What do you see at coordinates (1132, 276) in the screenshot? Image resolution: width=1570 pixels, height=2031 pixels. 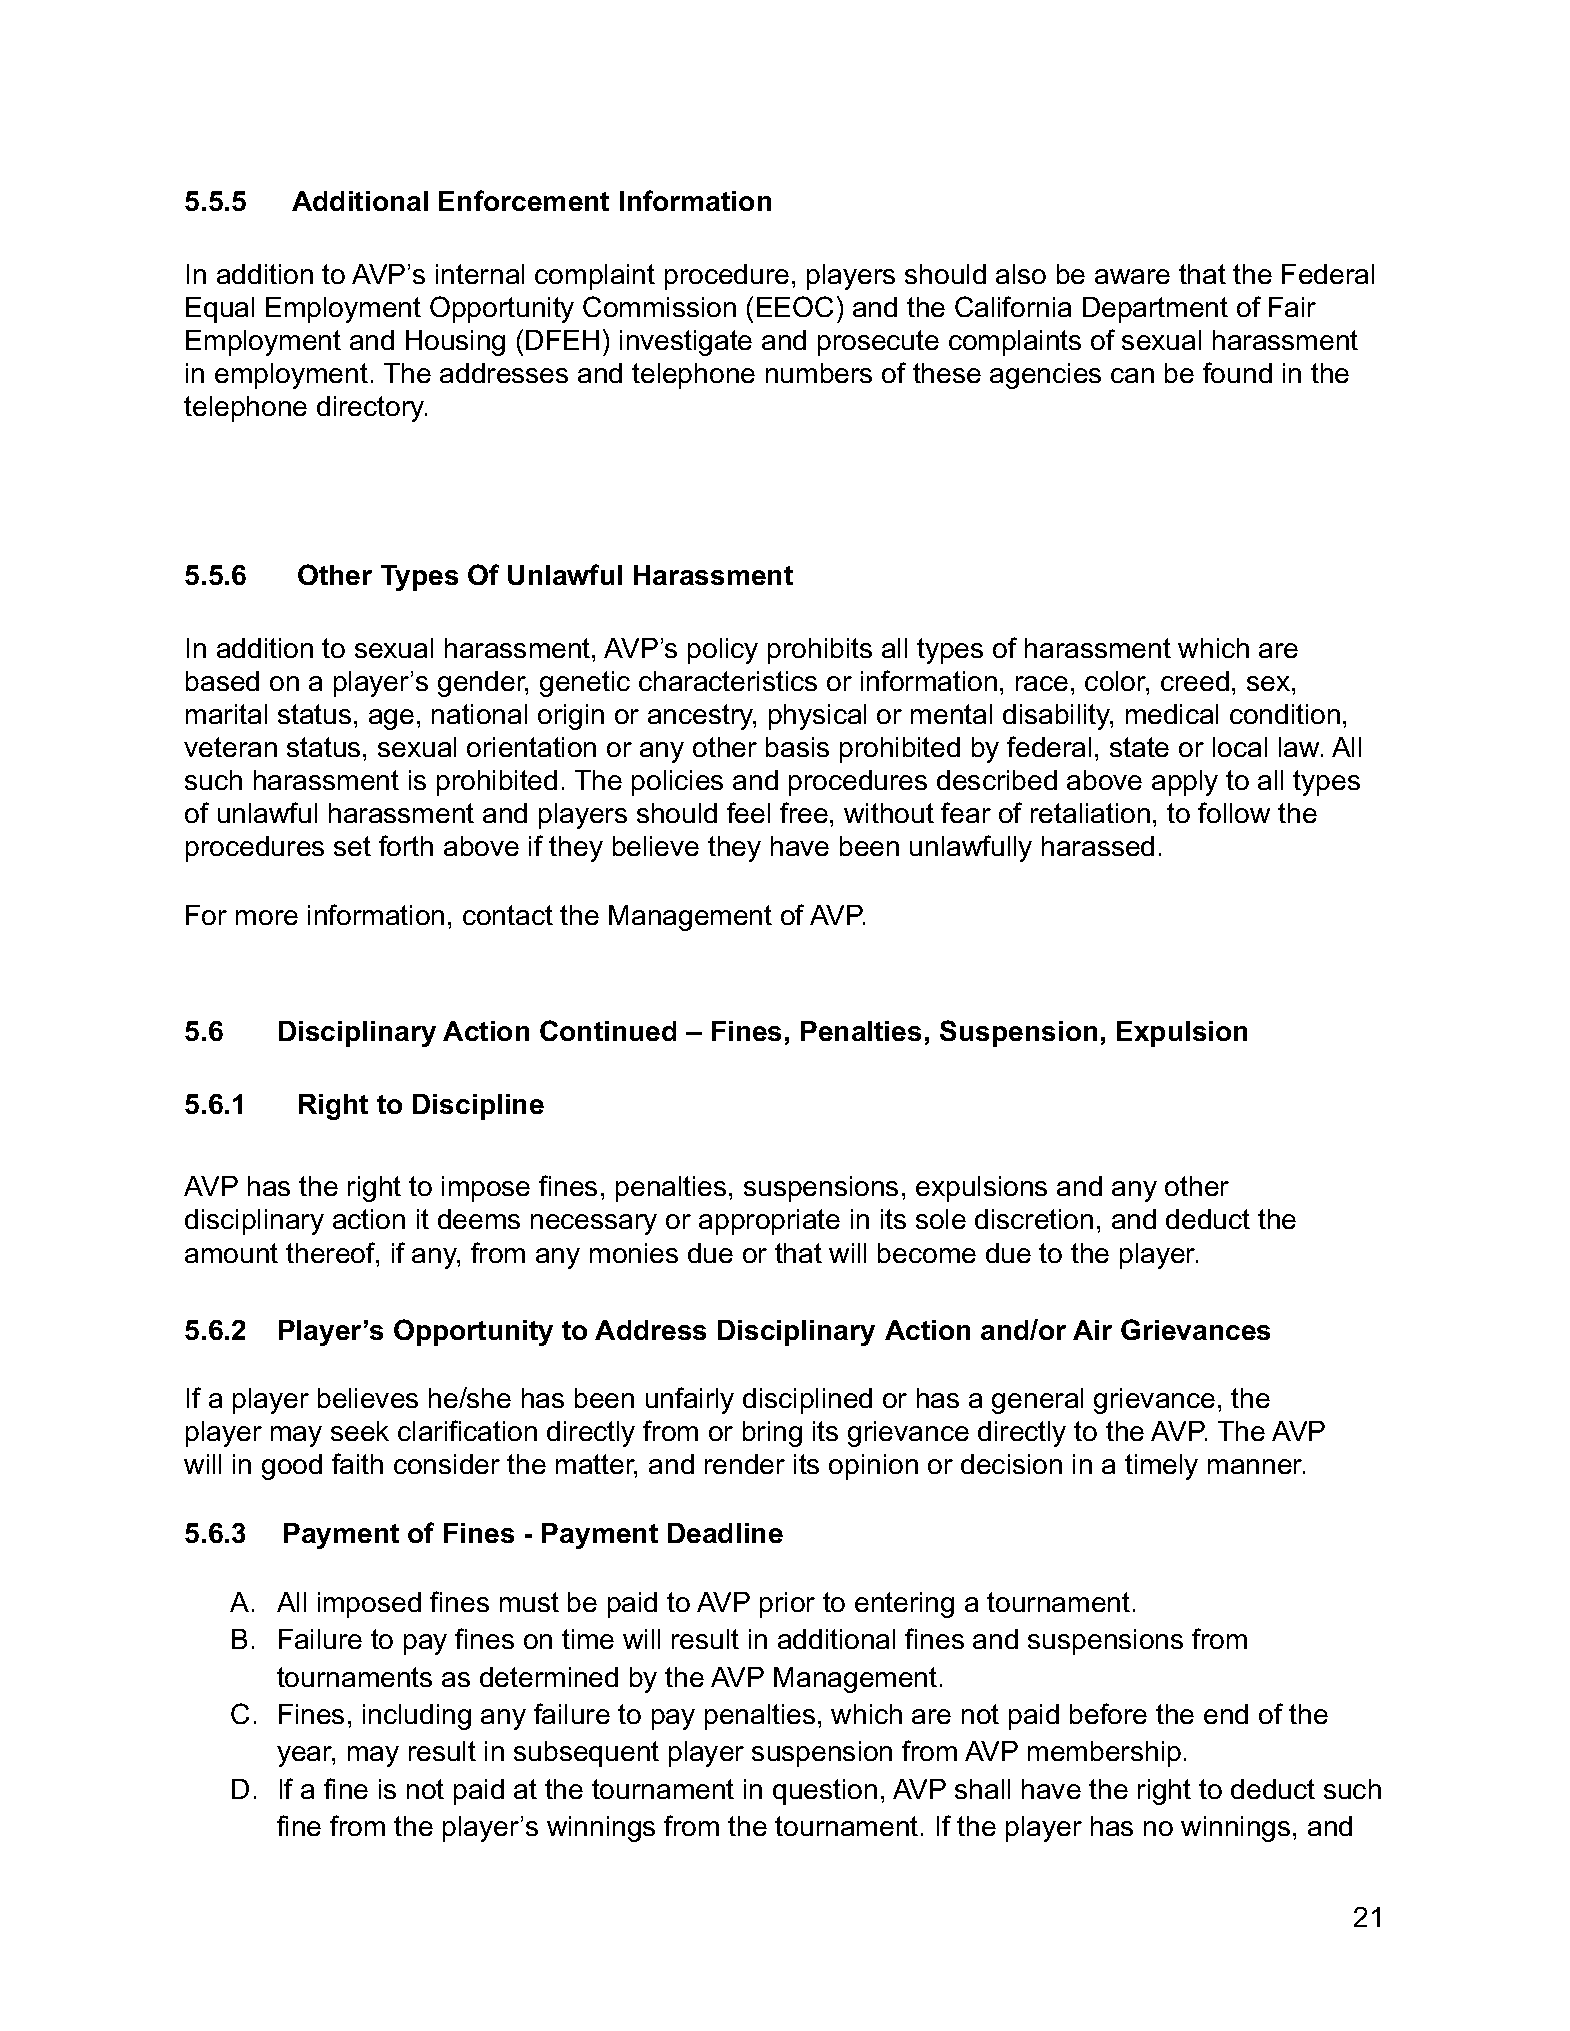 I see `aware` at bounding box center [1132, 276].
